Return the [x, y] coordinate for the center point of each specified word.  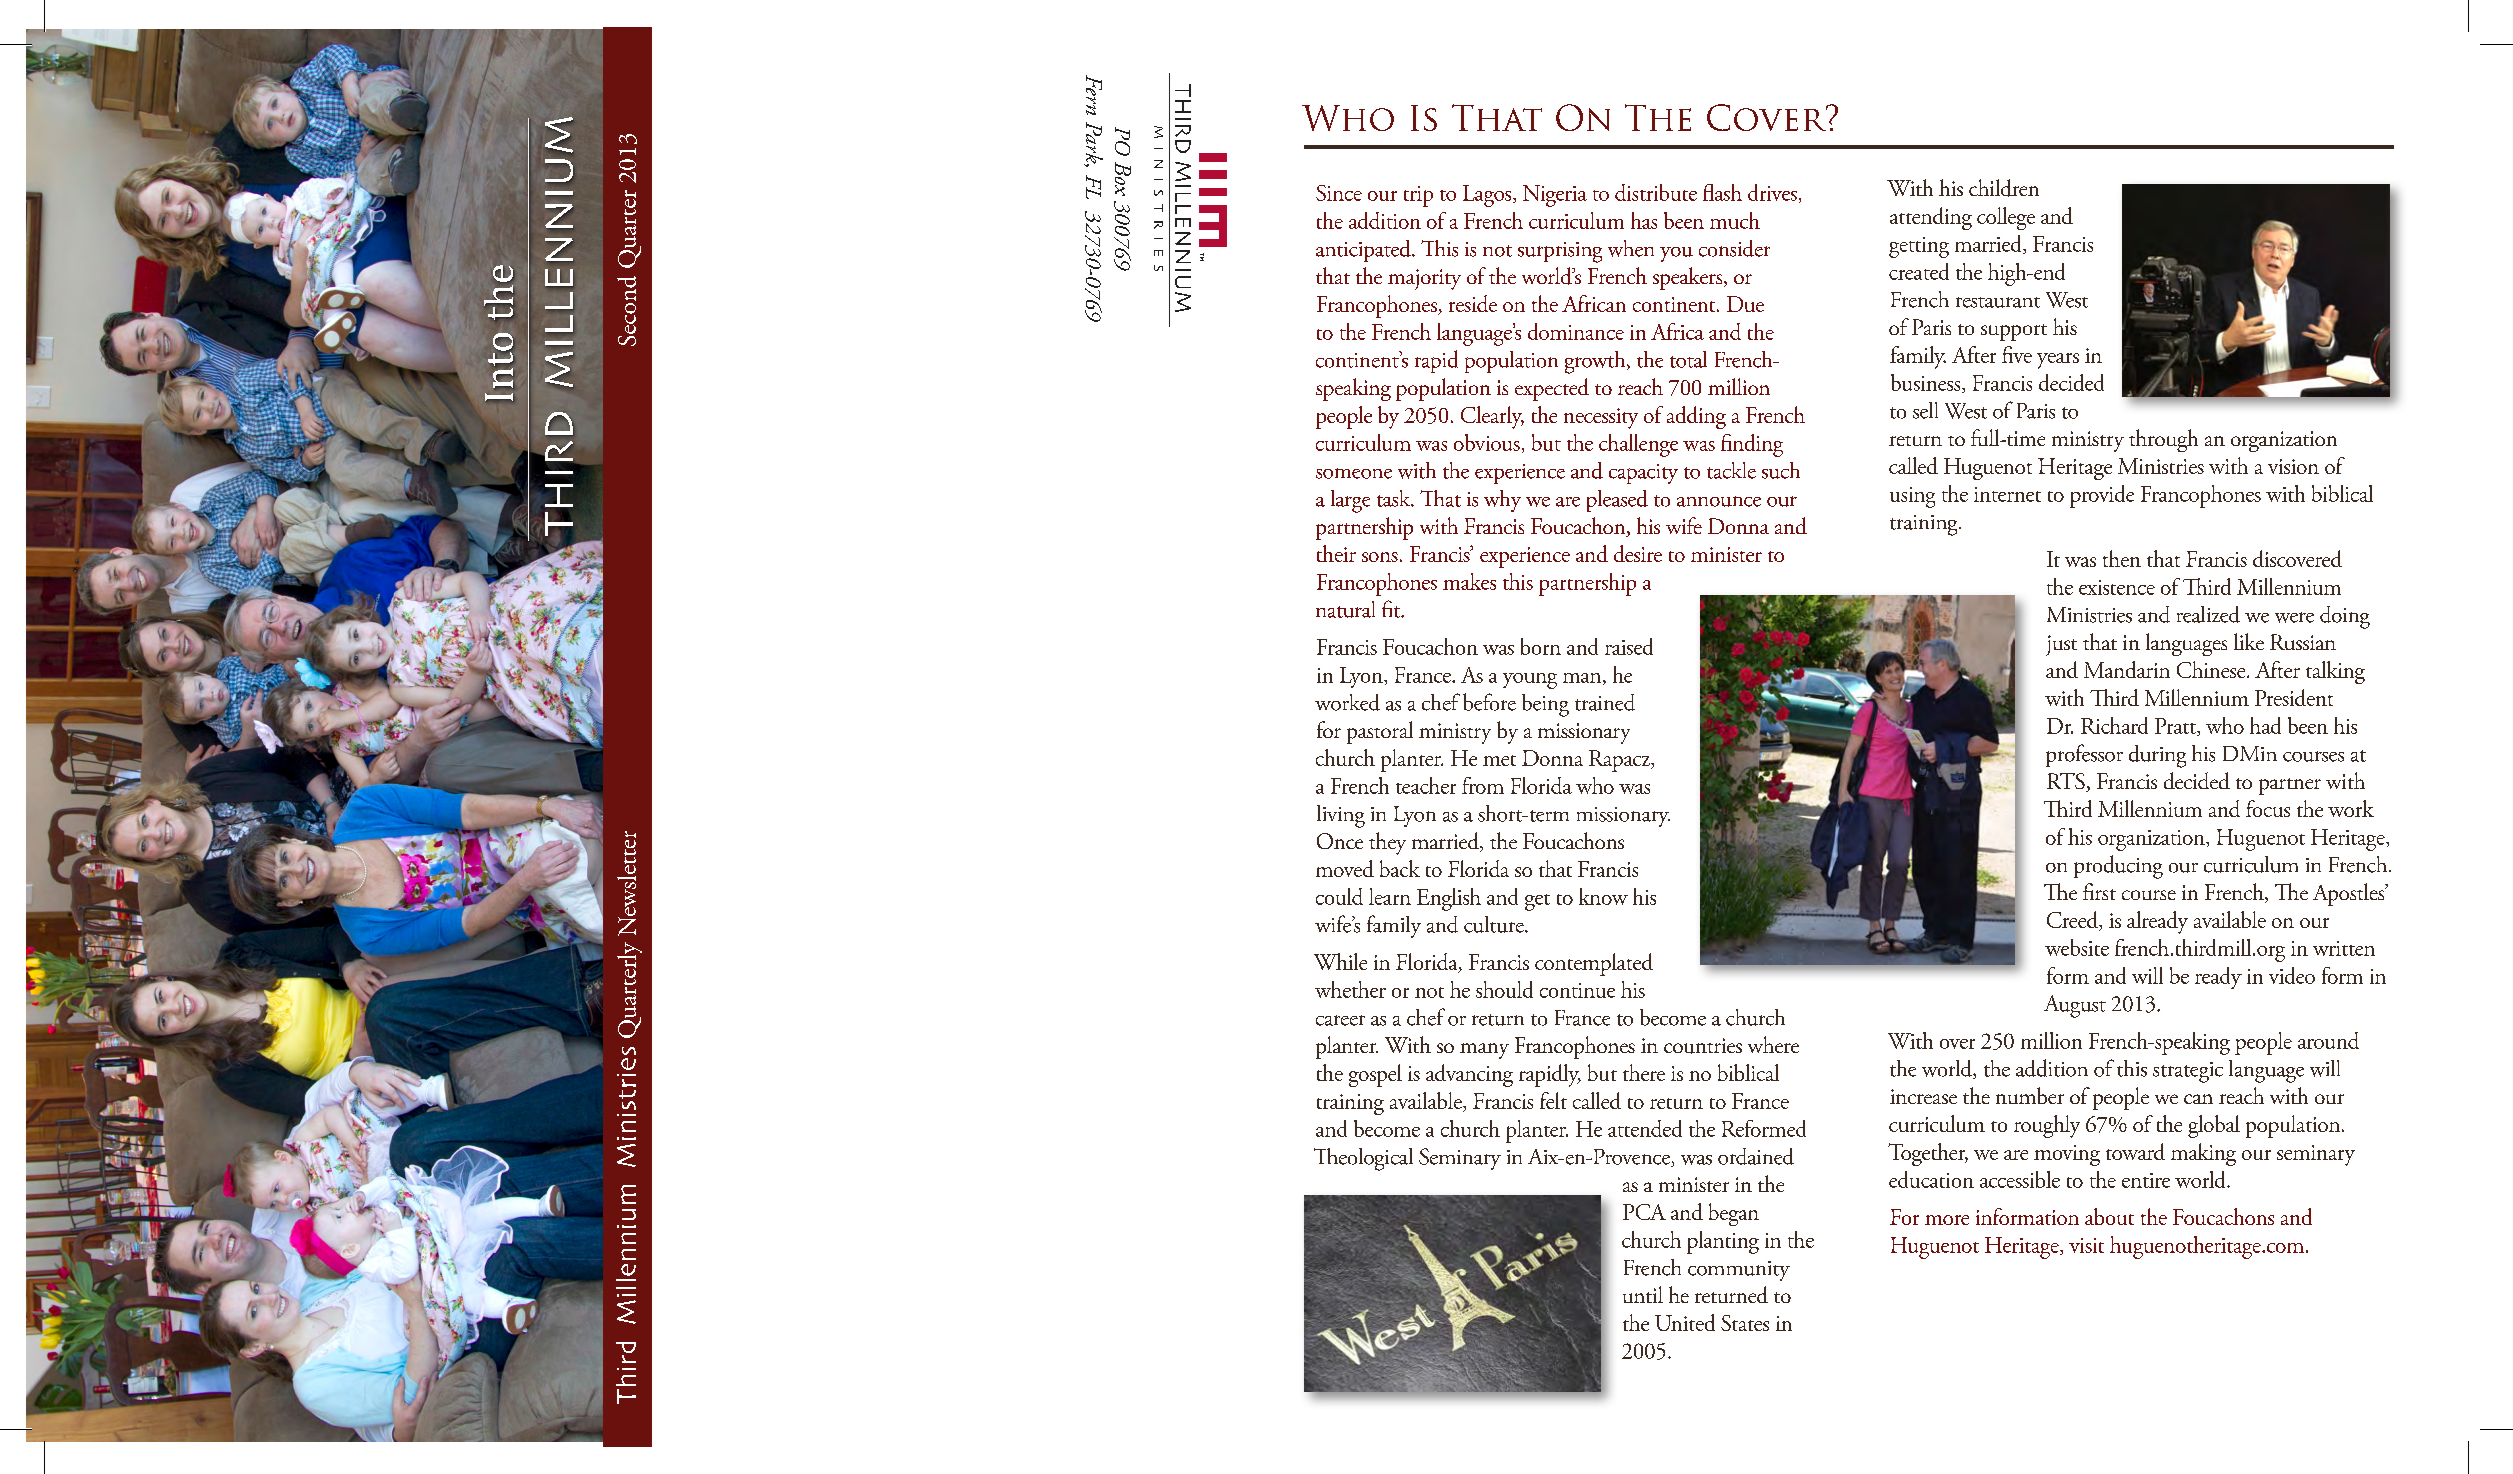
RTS [2067, 782]
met [1499, 760]
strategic [2188, 1072]
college [2006, 218]
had [2265, 725]
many [1484, 1051]
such [1781, 470]
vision [2293, 466]
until [1643, 1294]
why [1502, 501]
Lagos [1488, 196]
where [1773, 1044]
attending [1931, 218]
